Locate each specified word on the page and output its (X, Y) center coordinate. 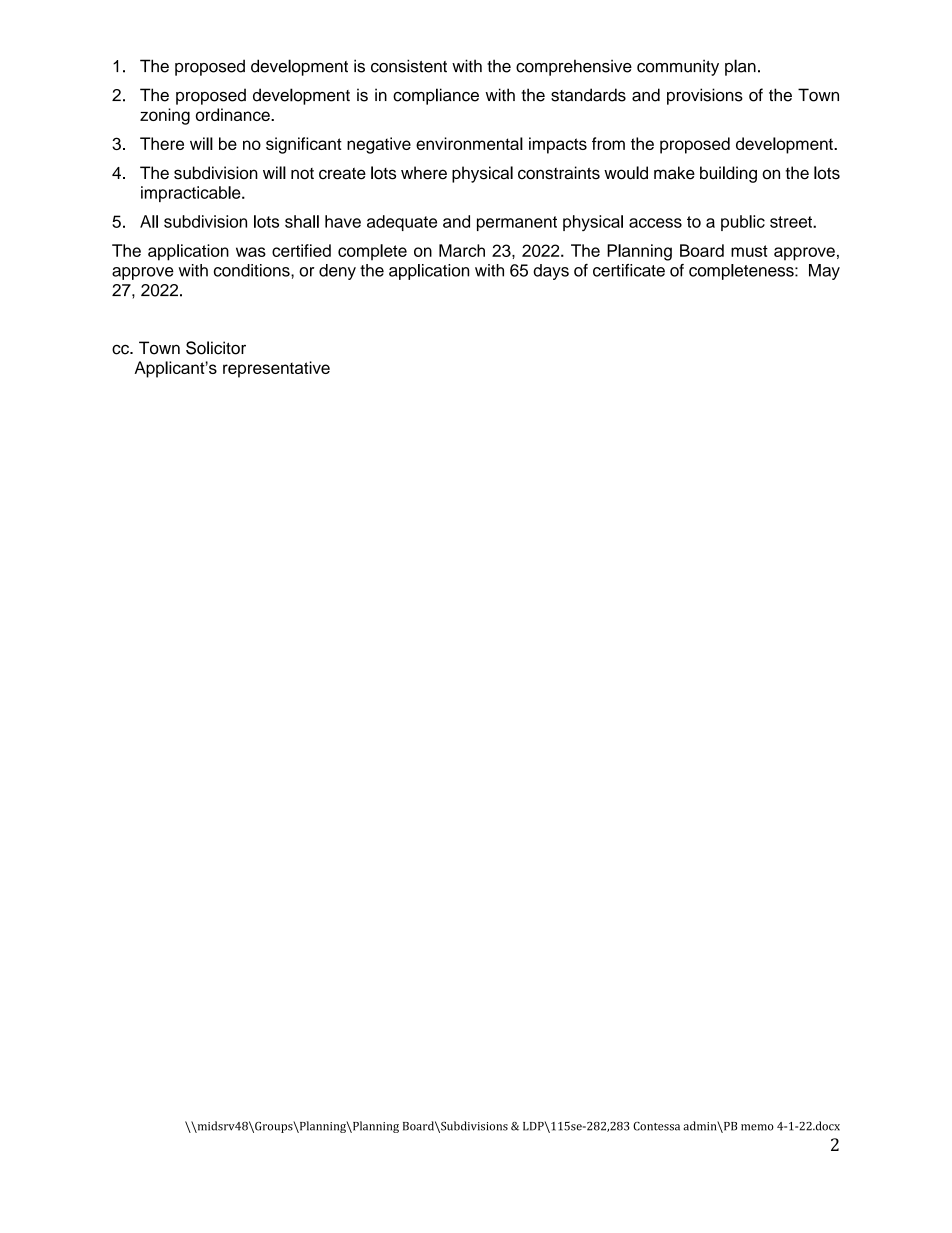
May (824, 272)
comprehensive (574, 67)
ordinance (234, 114)
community (678, 67)
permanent (517, 223)
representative (276, 369)
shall (302, 221)
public (743, 223)
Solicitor (216, 348)
